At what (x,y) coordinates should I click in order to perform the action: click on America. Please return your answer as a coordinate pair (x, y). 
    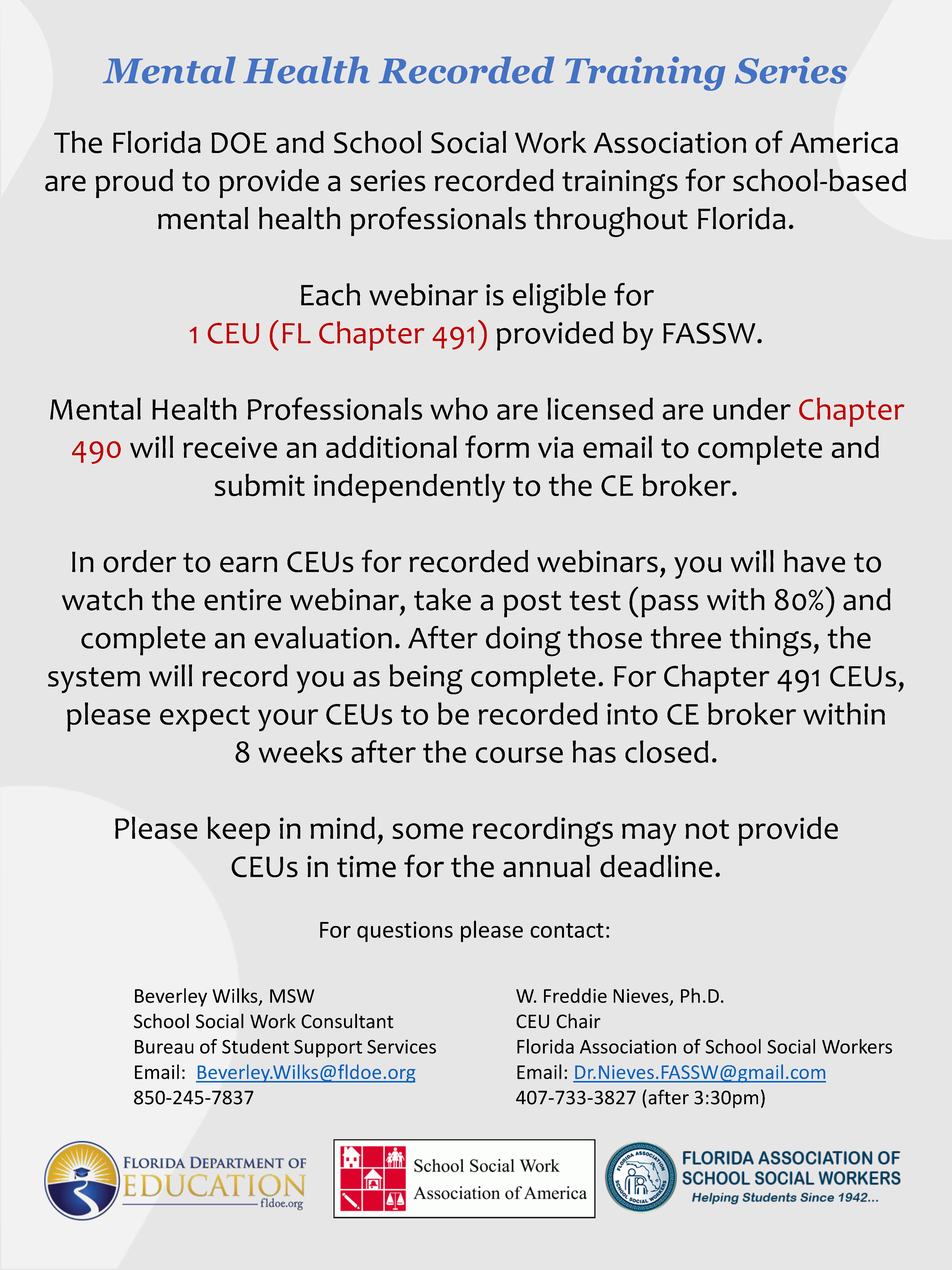
    Looking at the image, I should click on (844, 142).
